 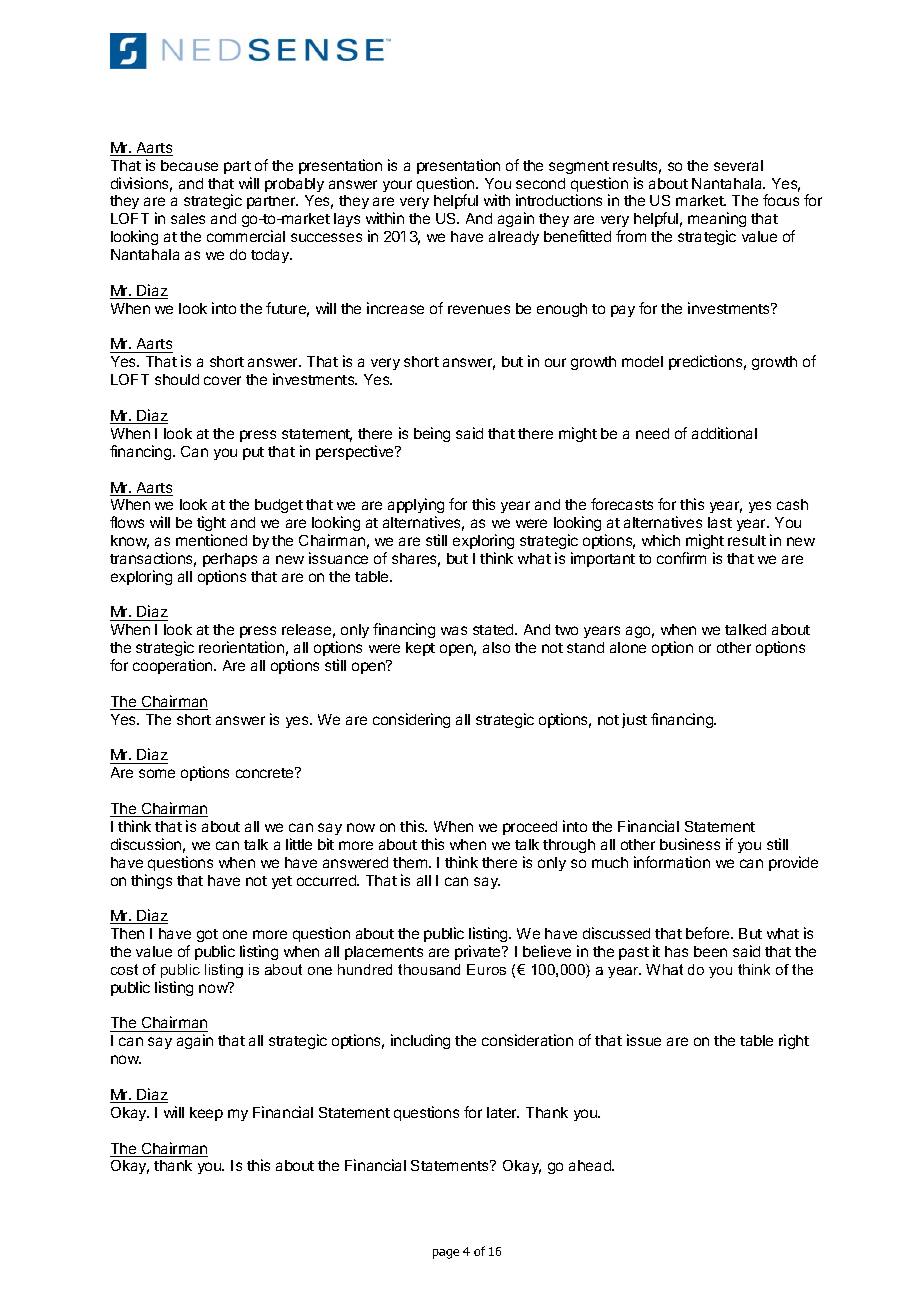 I want to click on put, so click(x=253, y=453).
